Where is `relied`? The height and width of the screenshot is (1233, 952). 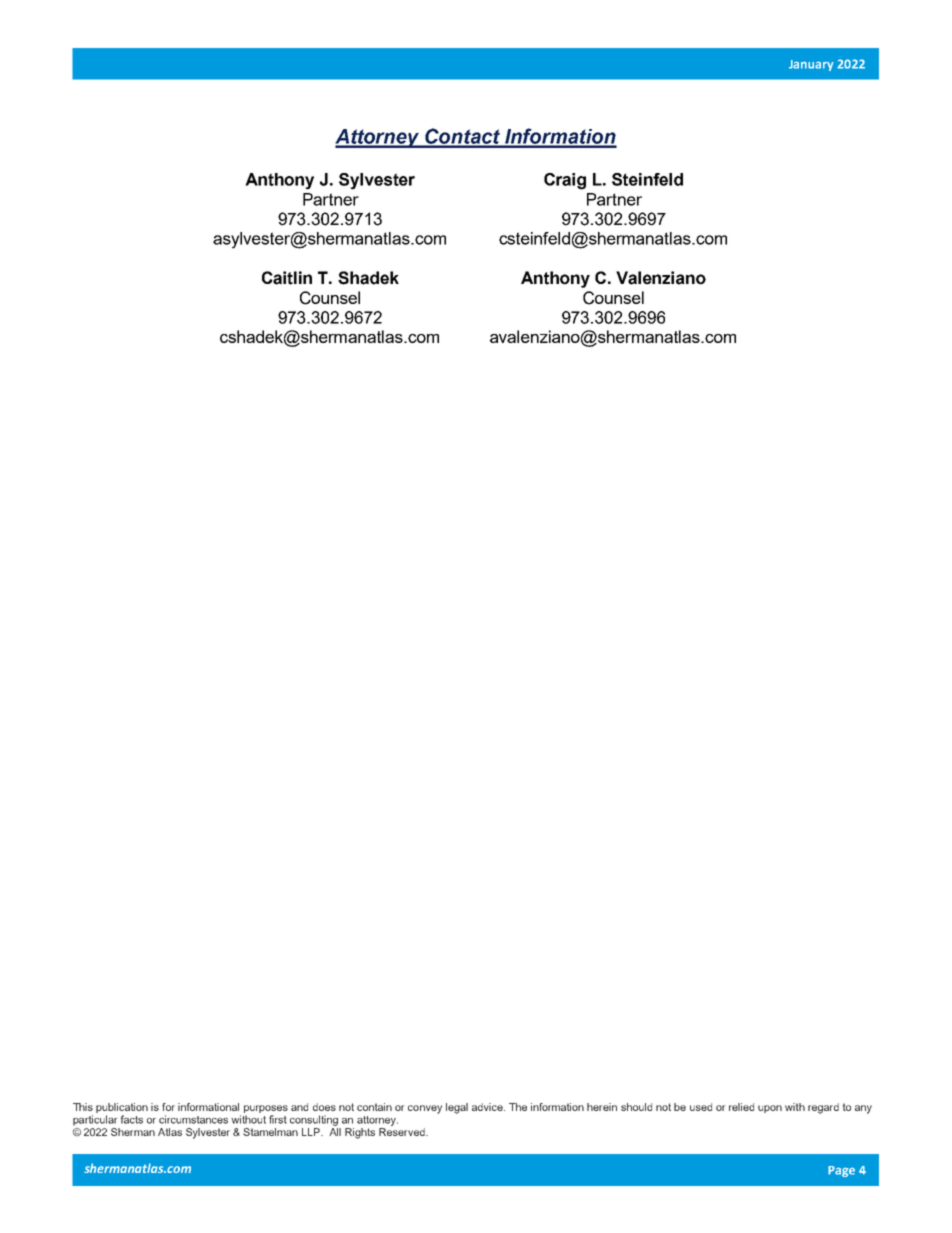
relied is located at coordinates (741, 1107).
